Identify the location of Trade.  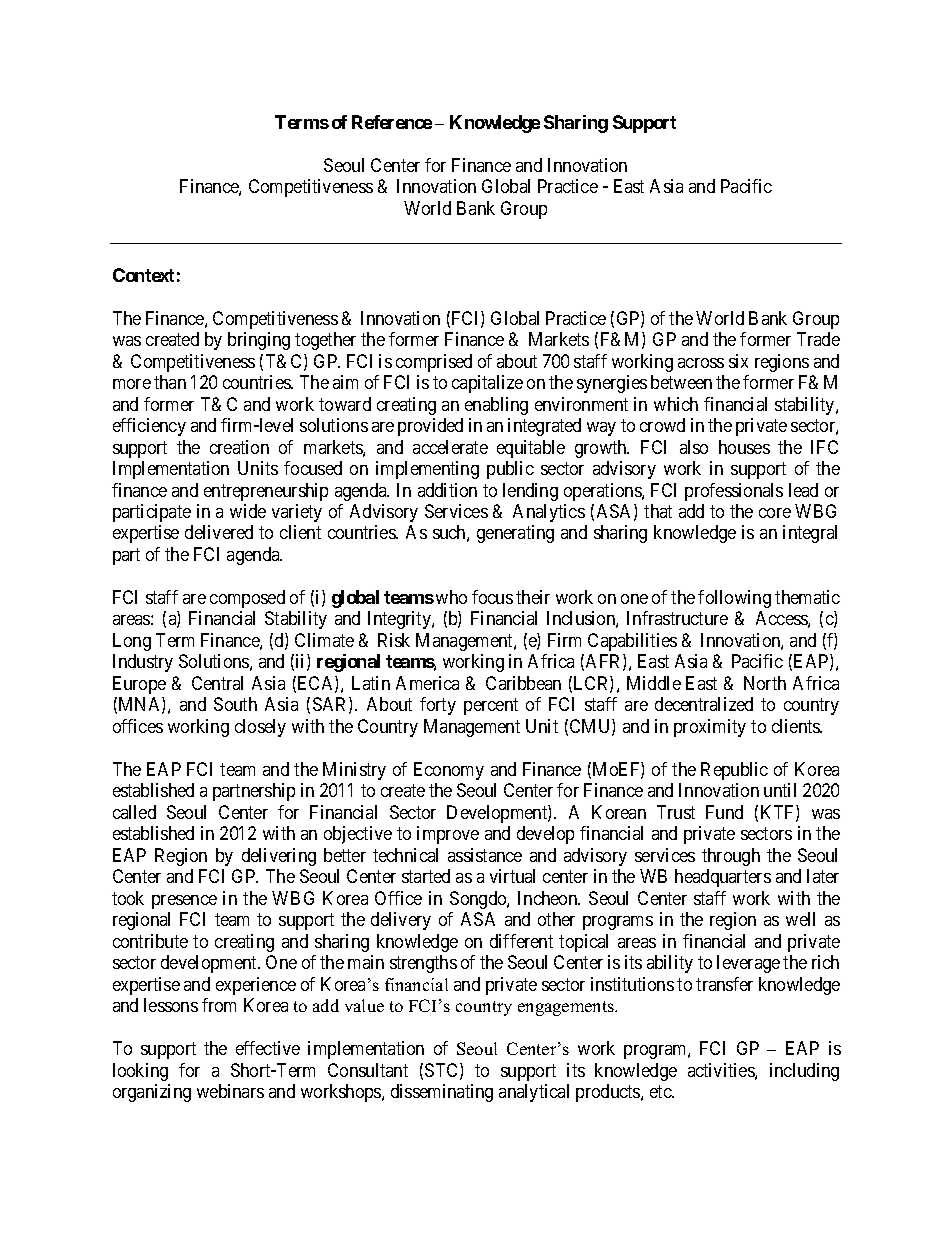
(818, 339).
